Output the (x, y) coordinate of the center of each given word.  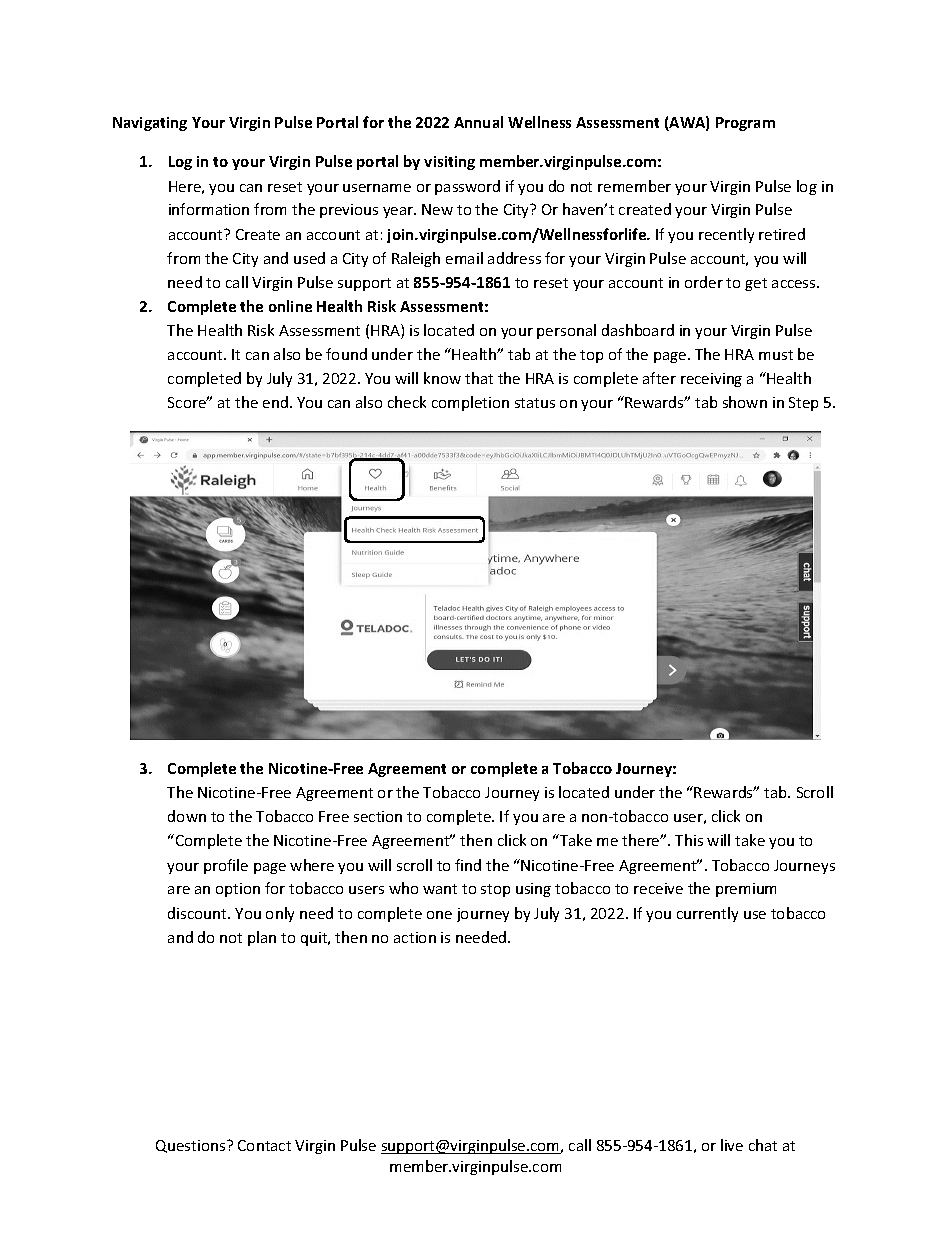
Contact (264, 1145)
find (468, 865)
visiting (449, 163)
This (689, 840)
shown (745, 402)
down (187, 816)
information (209, 209)
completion (470, 403)
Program (745, 124)
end (275, 402)
